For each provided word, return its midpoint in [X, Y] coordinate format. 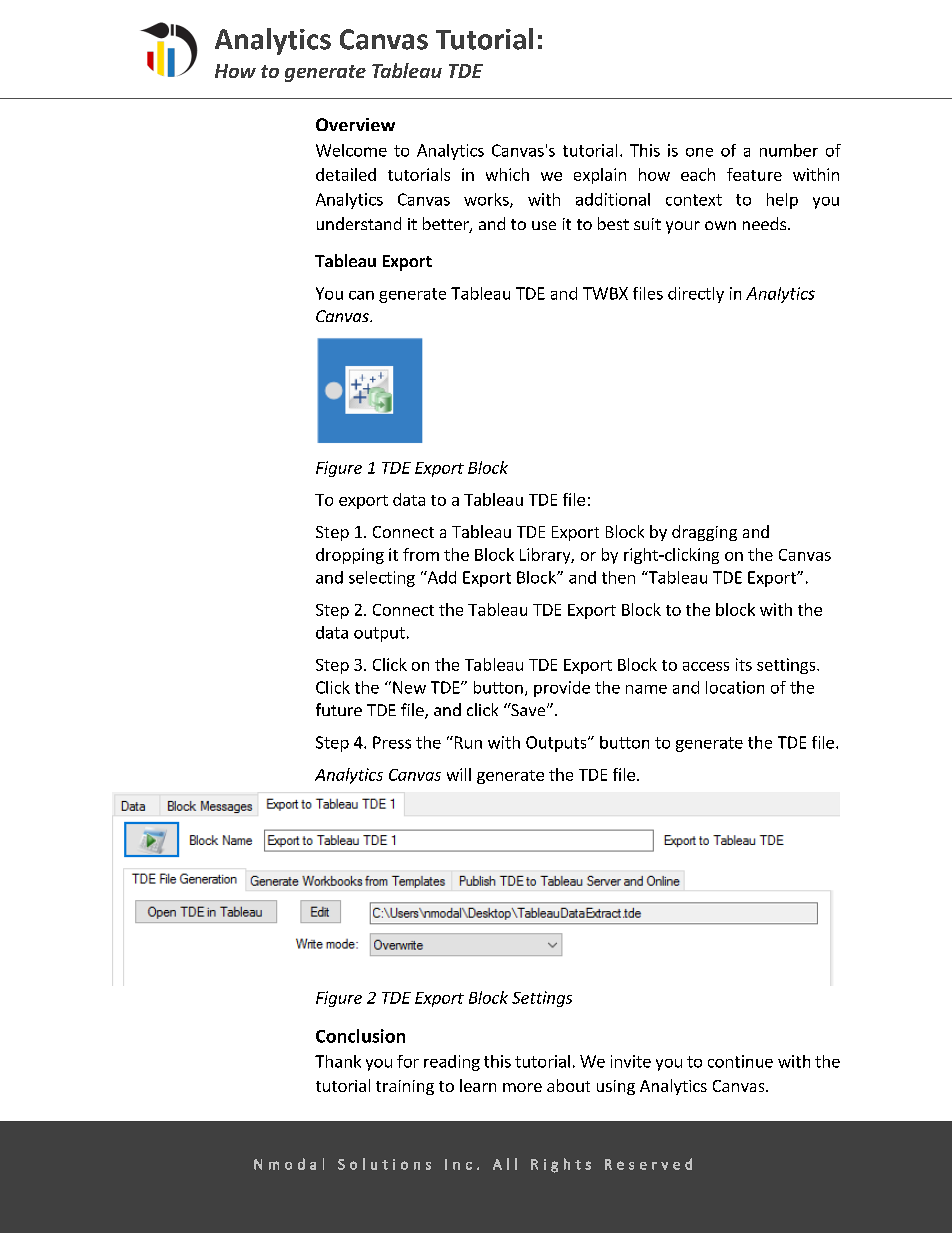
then [618, 577]
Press [392, 742]
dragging [704, 533]
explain [600, 176]
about [568, 1085]
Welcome [351, 150]
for [408, 1061]
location [735, 687]
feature [754, 174]
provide [562, 689]
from [421, 554]
